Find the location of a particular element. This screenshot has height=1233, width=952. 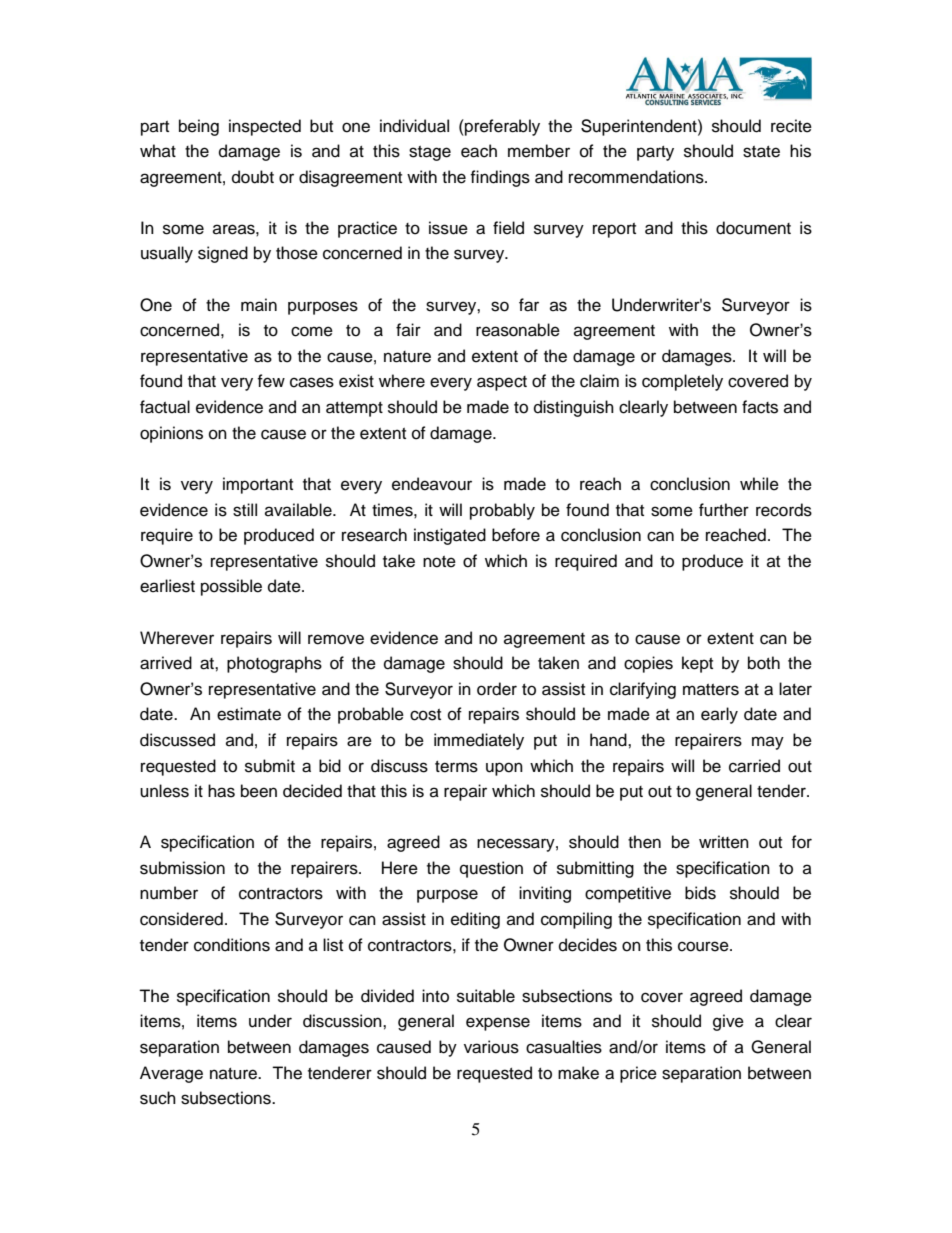

has is located at coordinates (221, 791).
